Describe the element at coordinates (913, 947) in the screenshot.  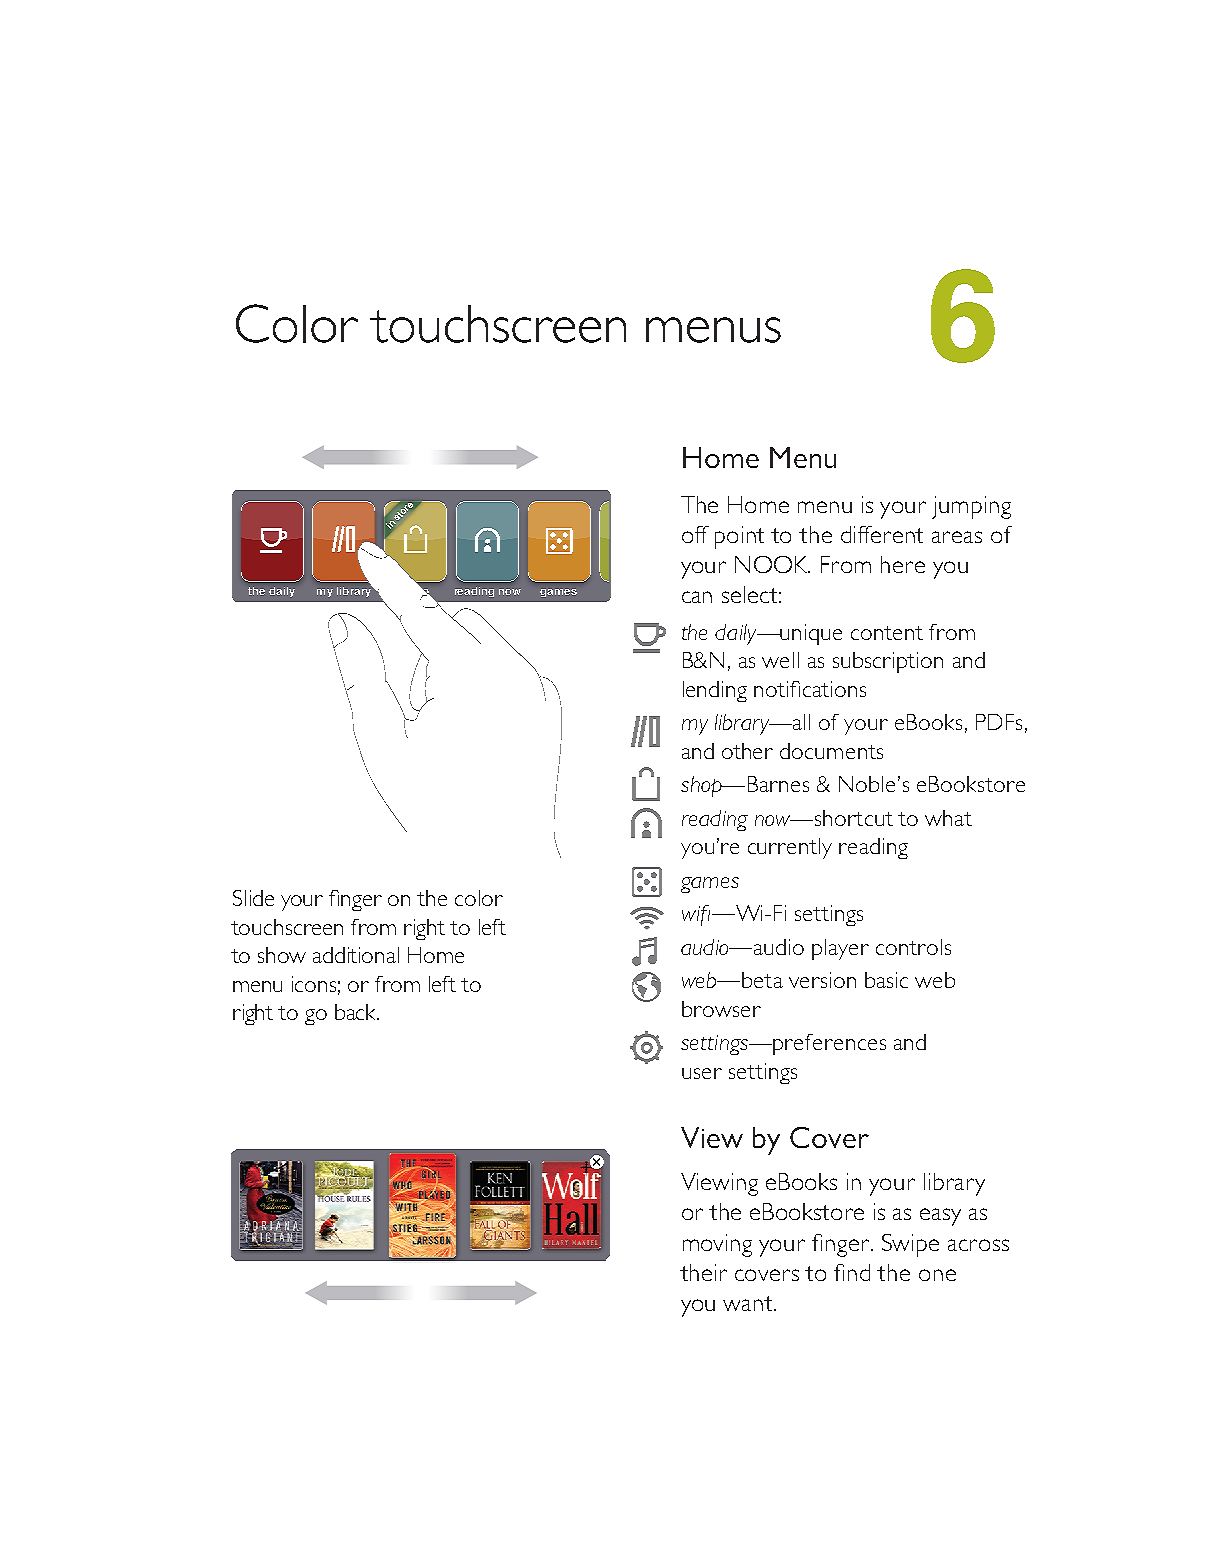
I see `controls` at that location.
